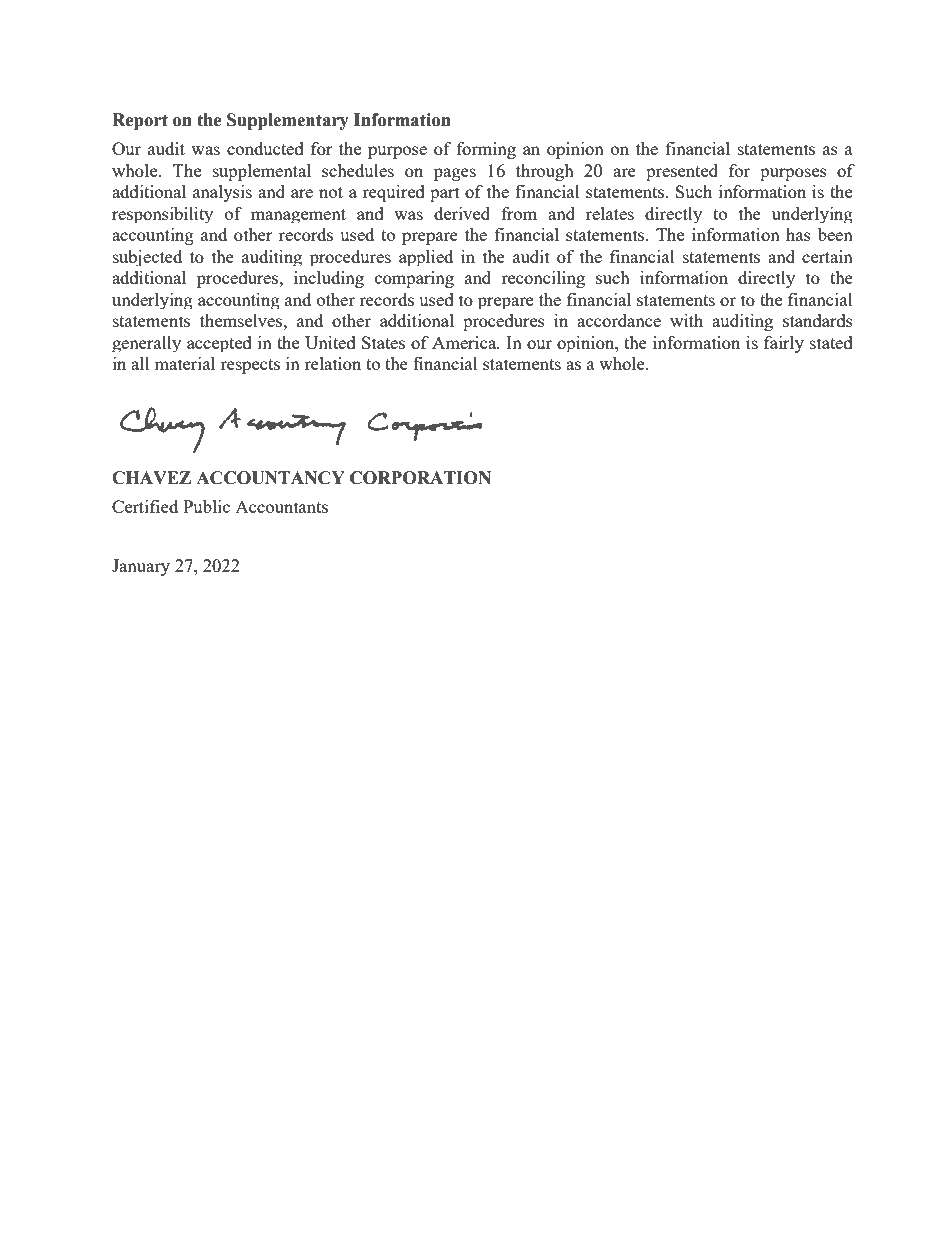  Describe the element at coordinates (420, 478) in the page. I see `CORPORATION` at that location.
